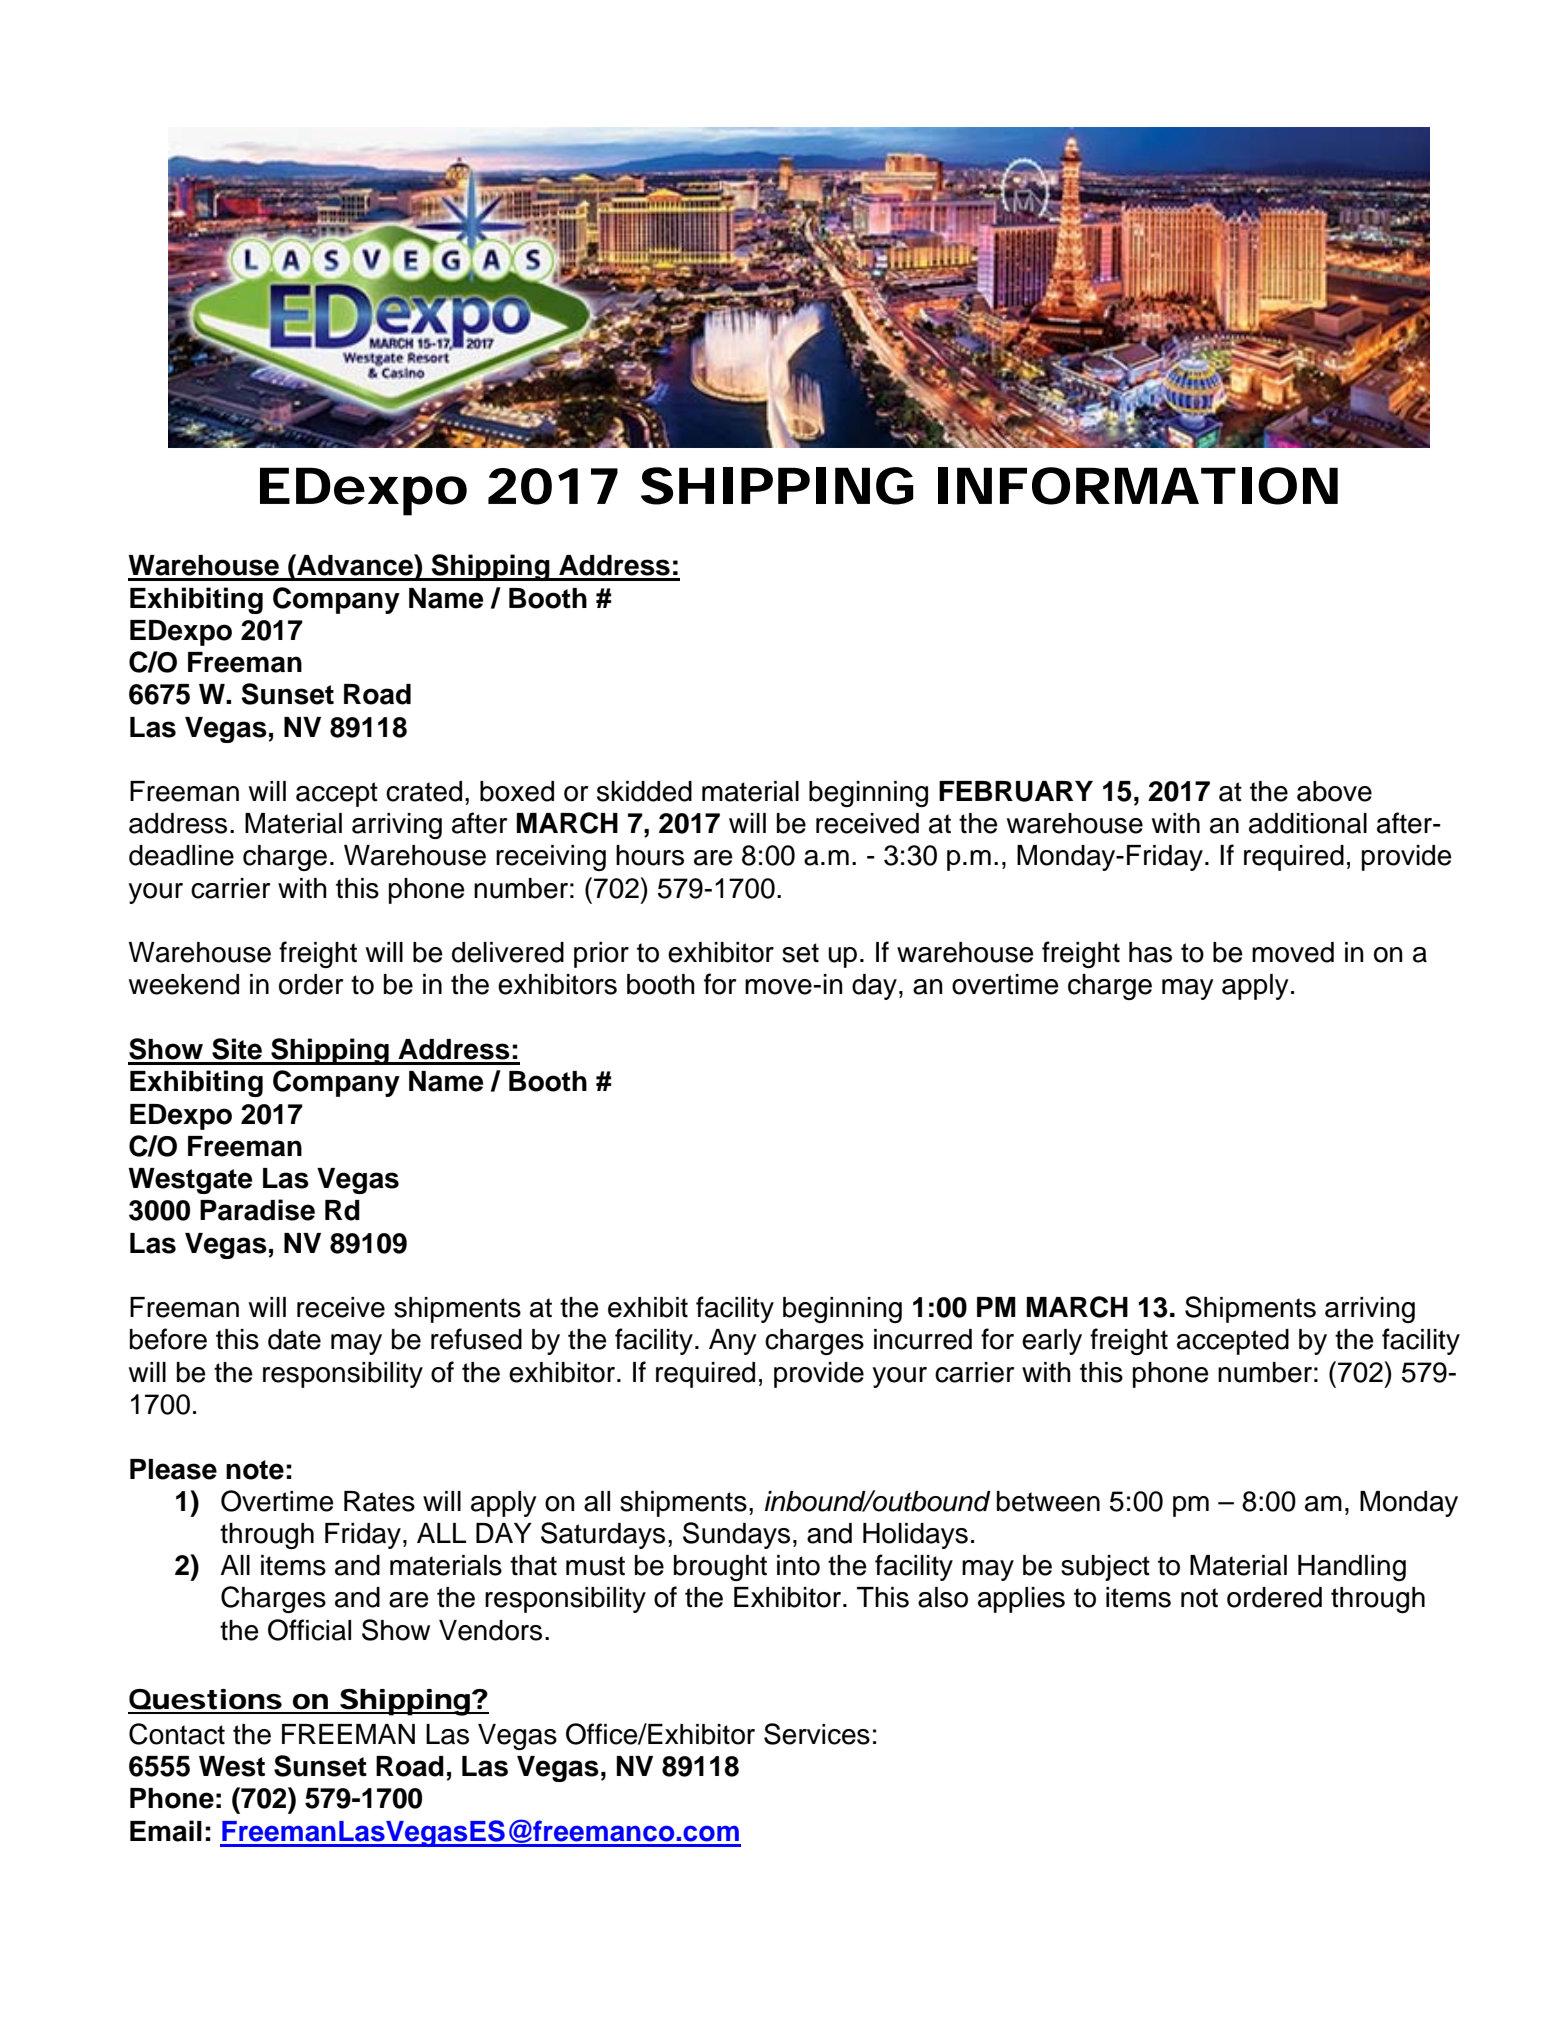 This page has height=2020, width=1561. I want to click on applies, so click(1021, 1600).
